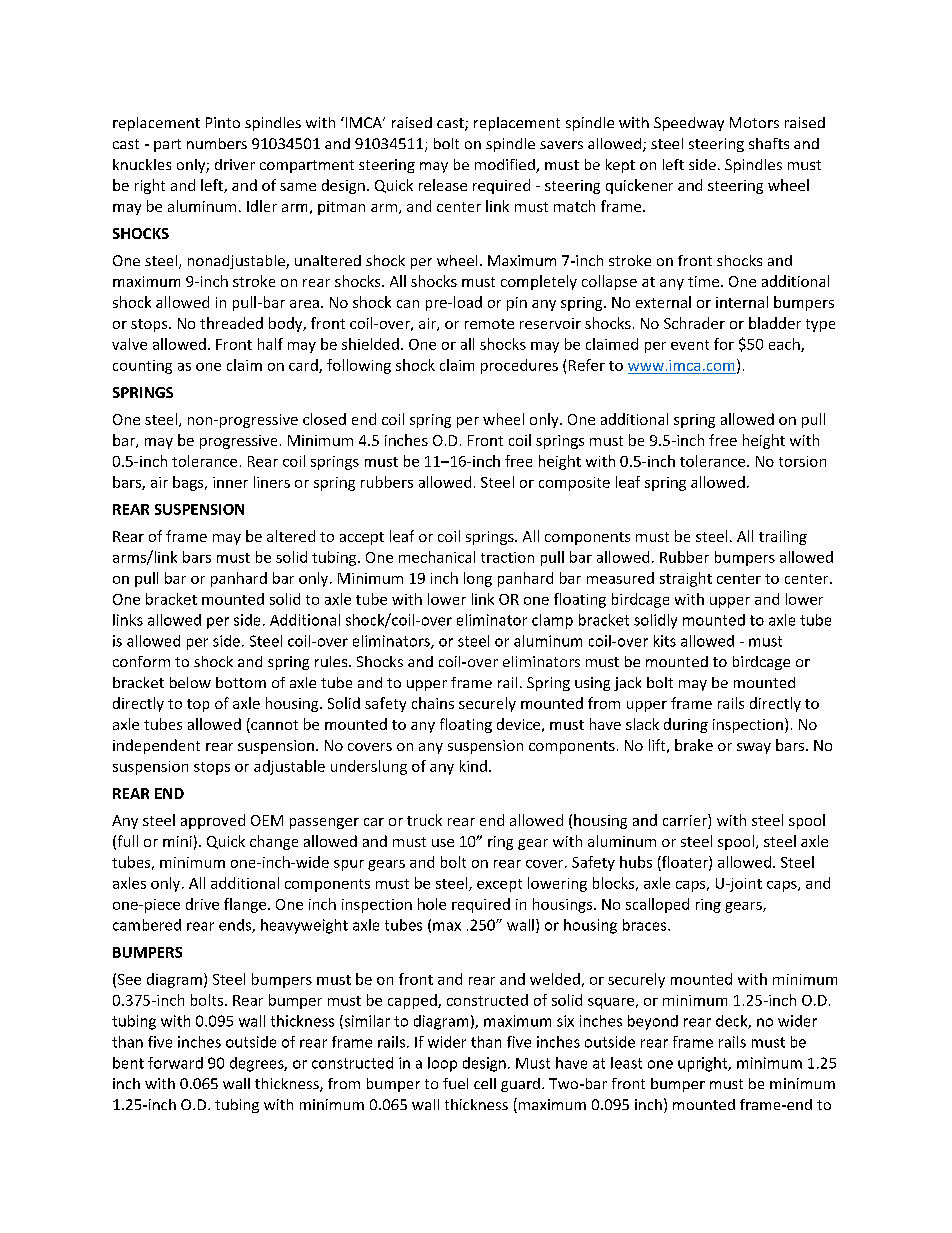 This image has width=952, height=1233. I want to click on modified, so click(506, 166).
